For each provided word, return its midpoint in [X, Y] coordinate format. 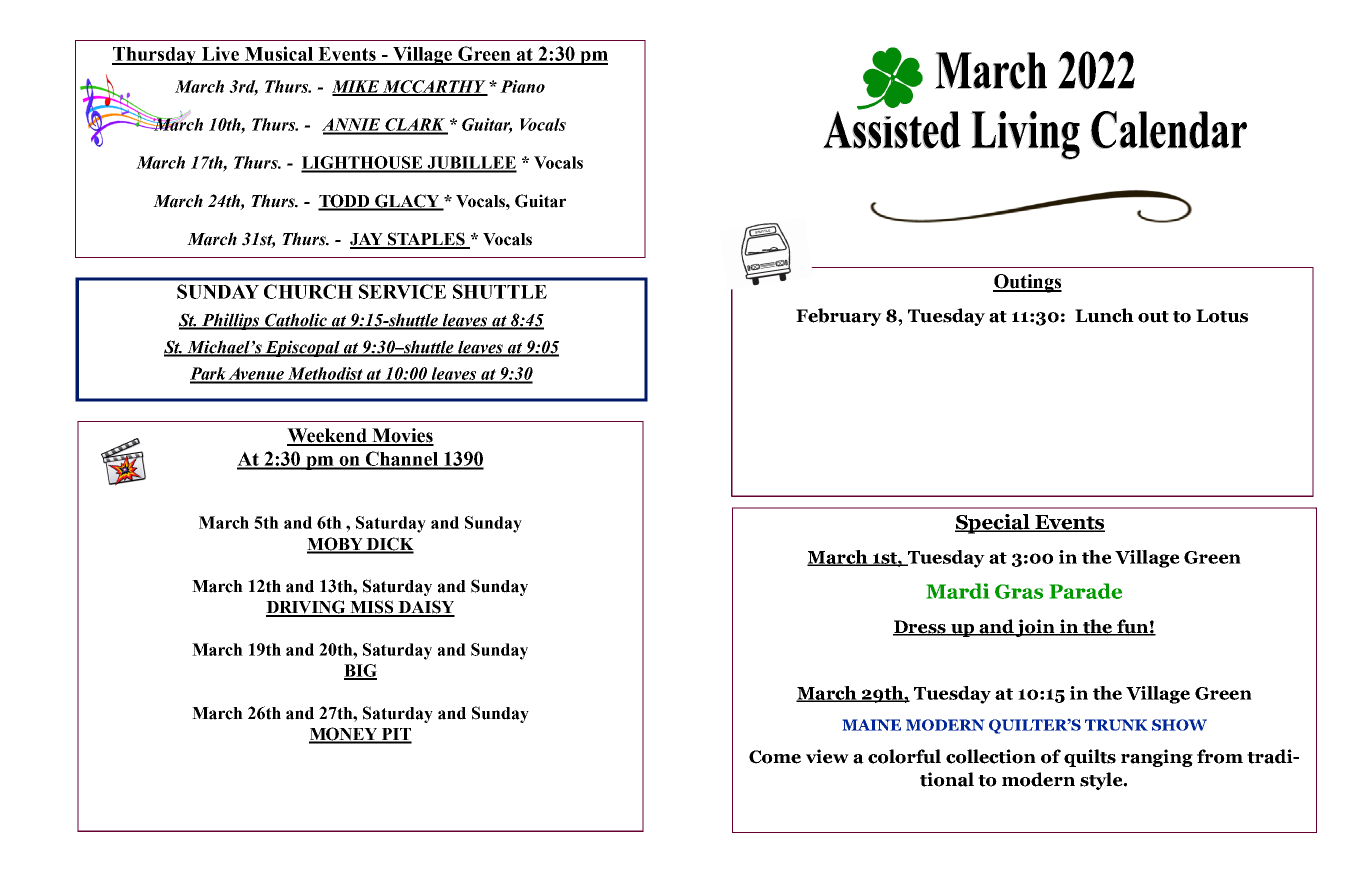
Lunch [1104, 315]
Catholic [296, 321]
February [839, 317]
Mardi [958, 591]
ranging [1157, 758]
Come [775, 757]
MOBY [336, 545]
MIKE [357, 87]
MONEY [344, 735]
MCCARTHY [434, 87]
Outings [1027, 283]
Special [993, 524]
